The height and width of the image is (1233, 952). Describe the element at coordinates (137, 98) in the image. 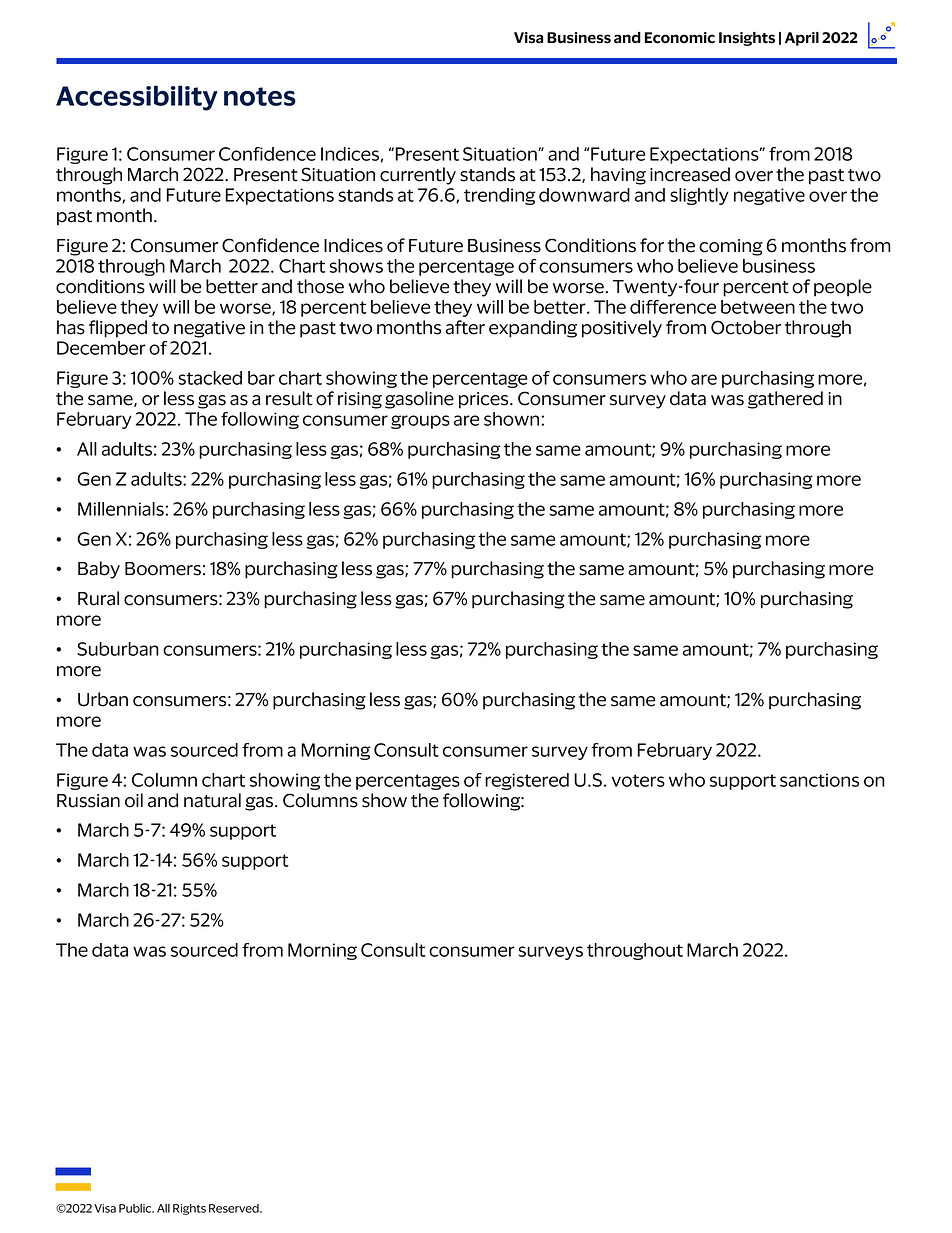

I see `Accessibility` at that location.
